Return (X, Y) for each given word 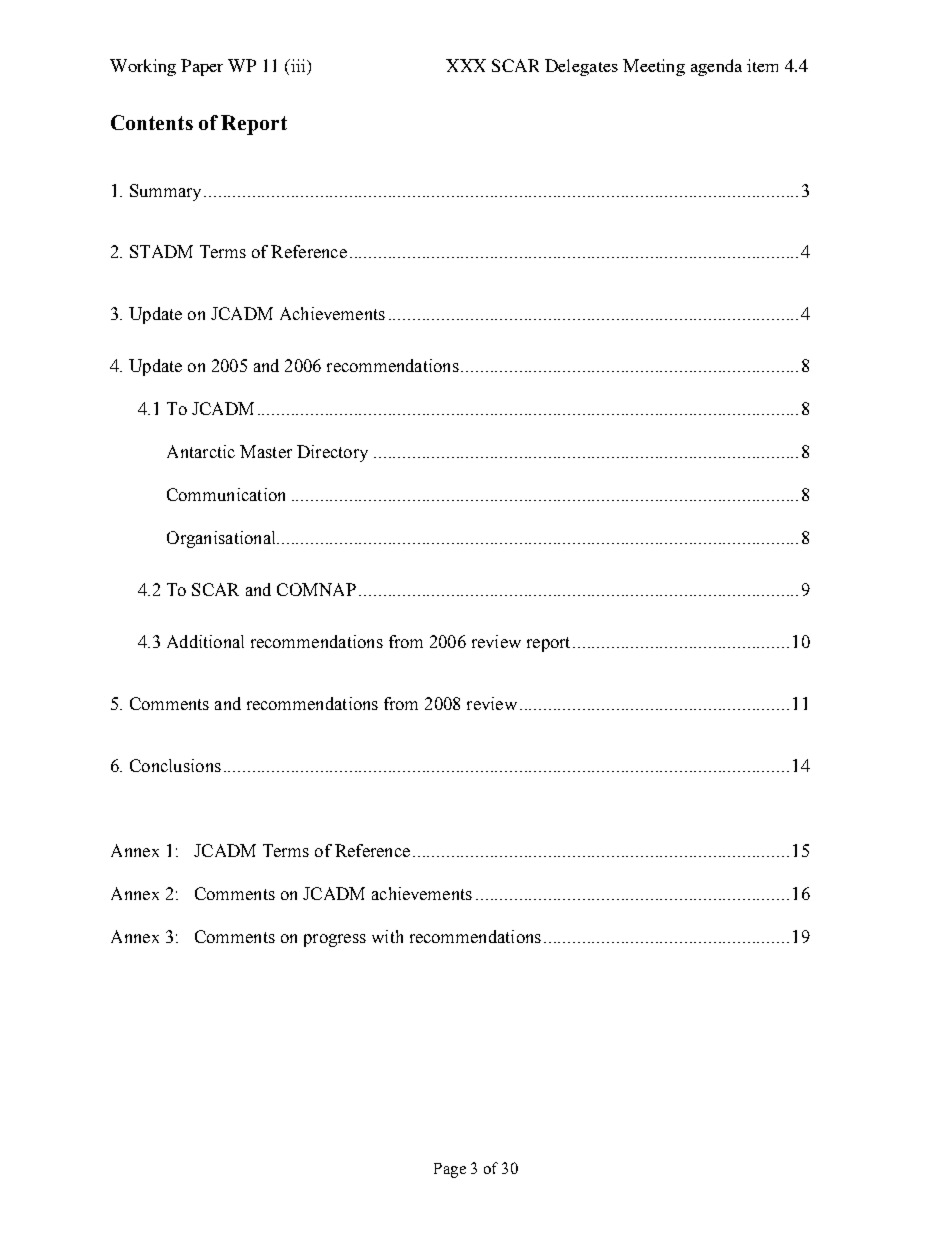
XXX (466, 65)
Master (266, 451)
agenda (716, 67)
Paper (202, 67)
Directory (332, 453)
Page (450, 1170)
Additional (205, 641)
